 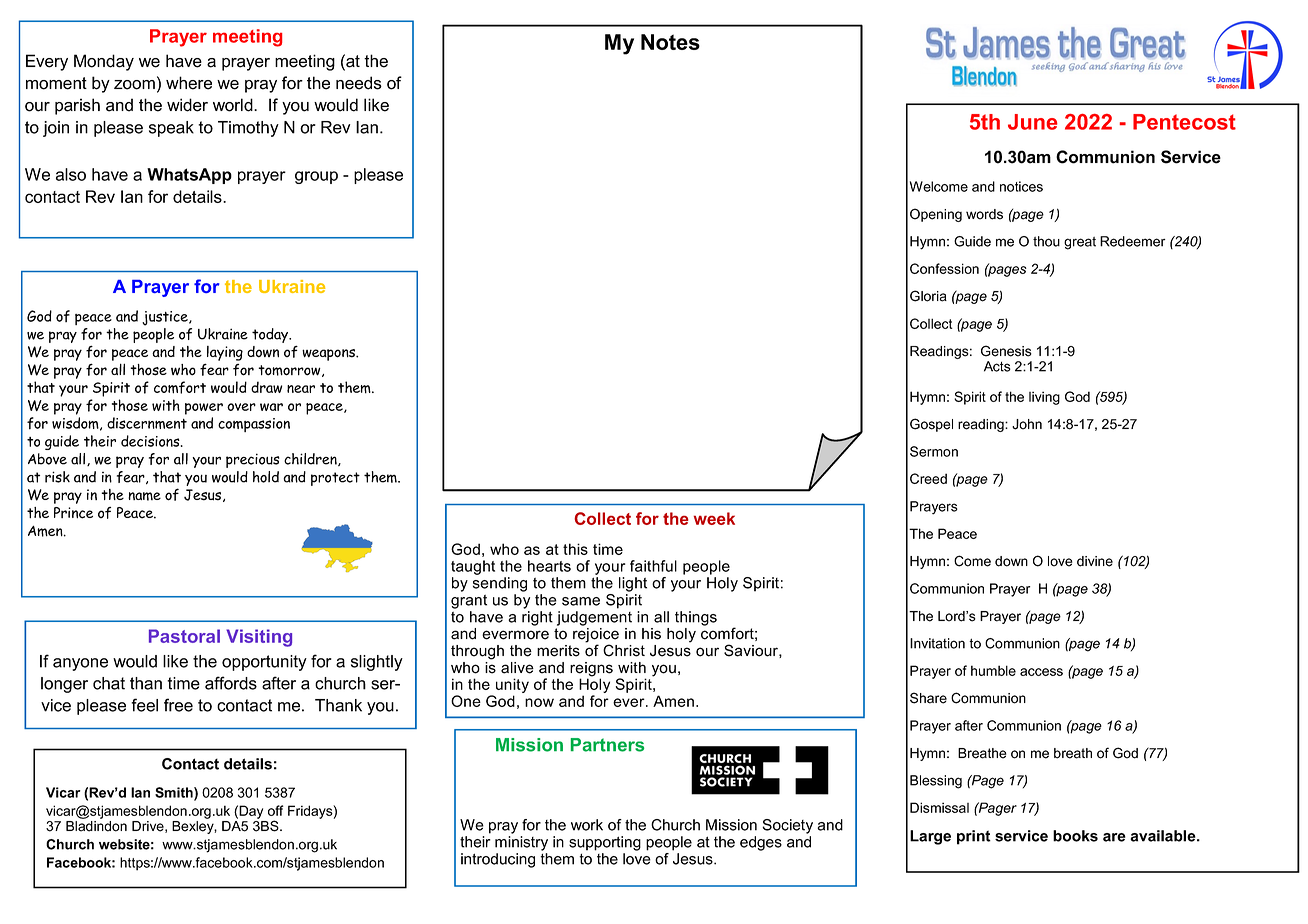 I want to click on divine, so click(x=1095, y=561).
